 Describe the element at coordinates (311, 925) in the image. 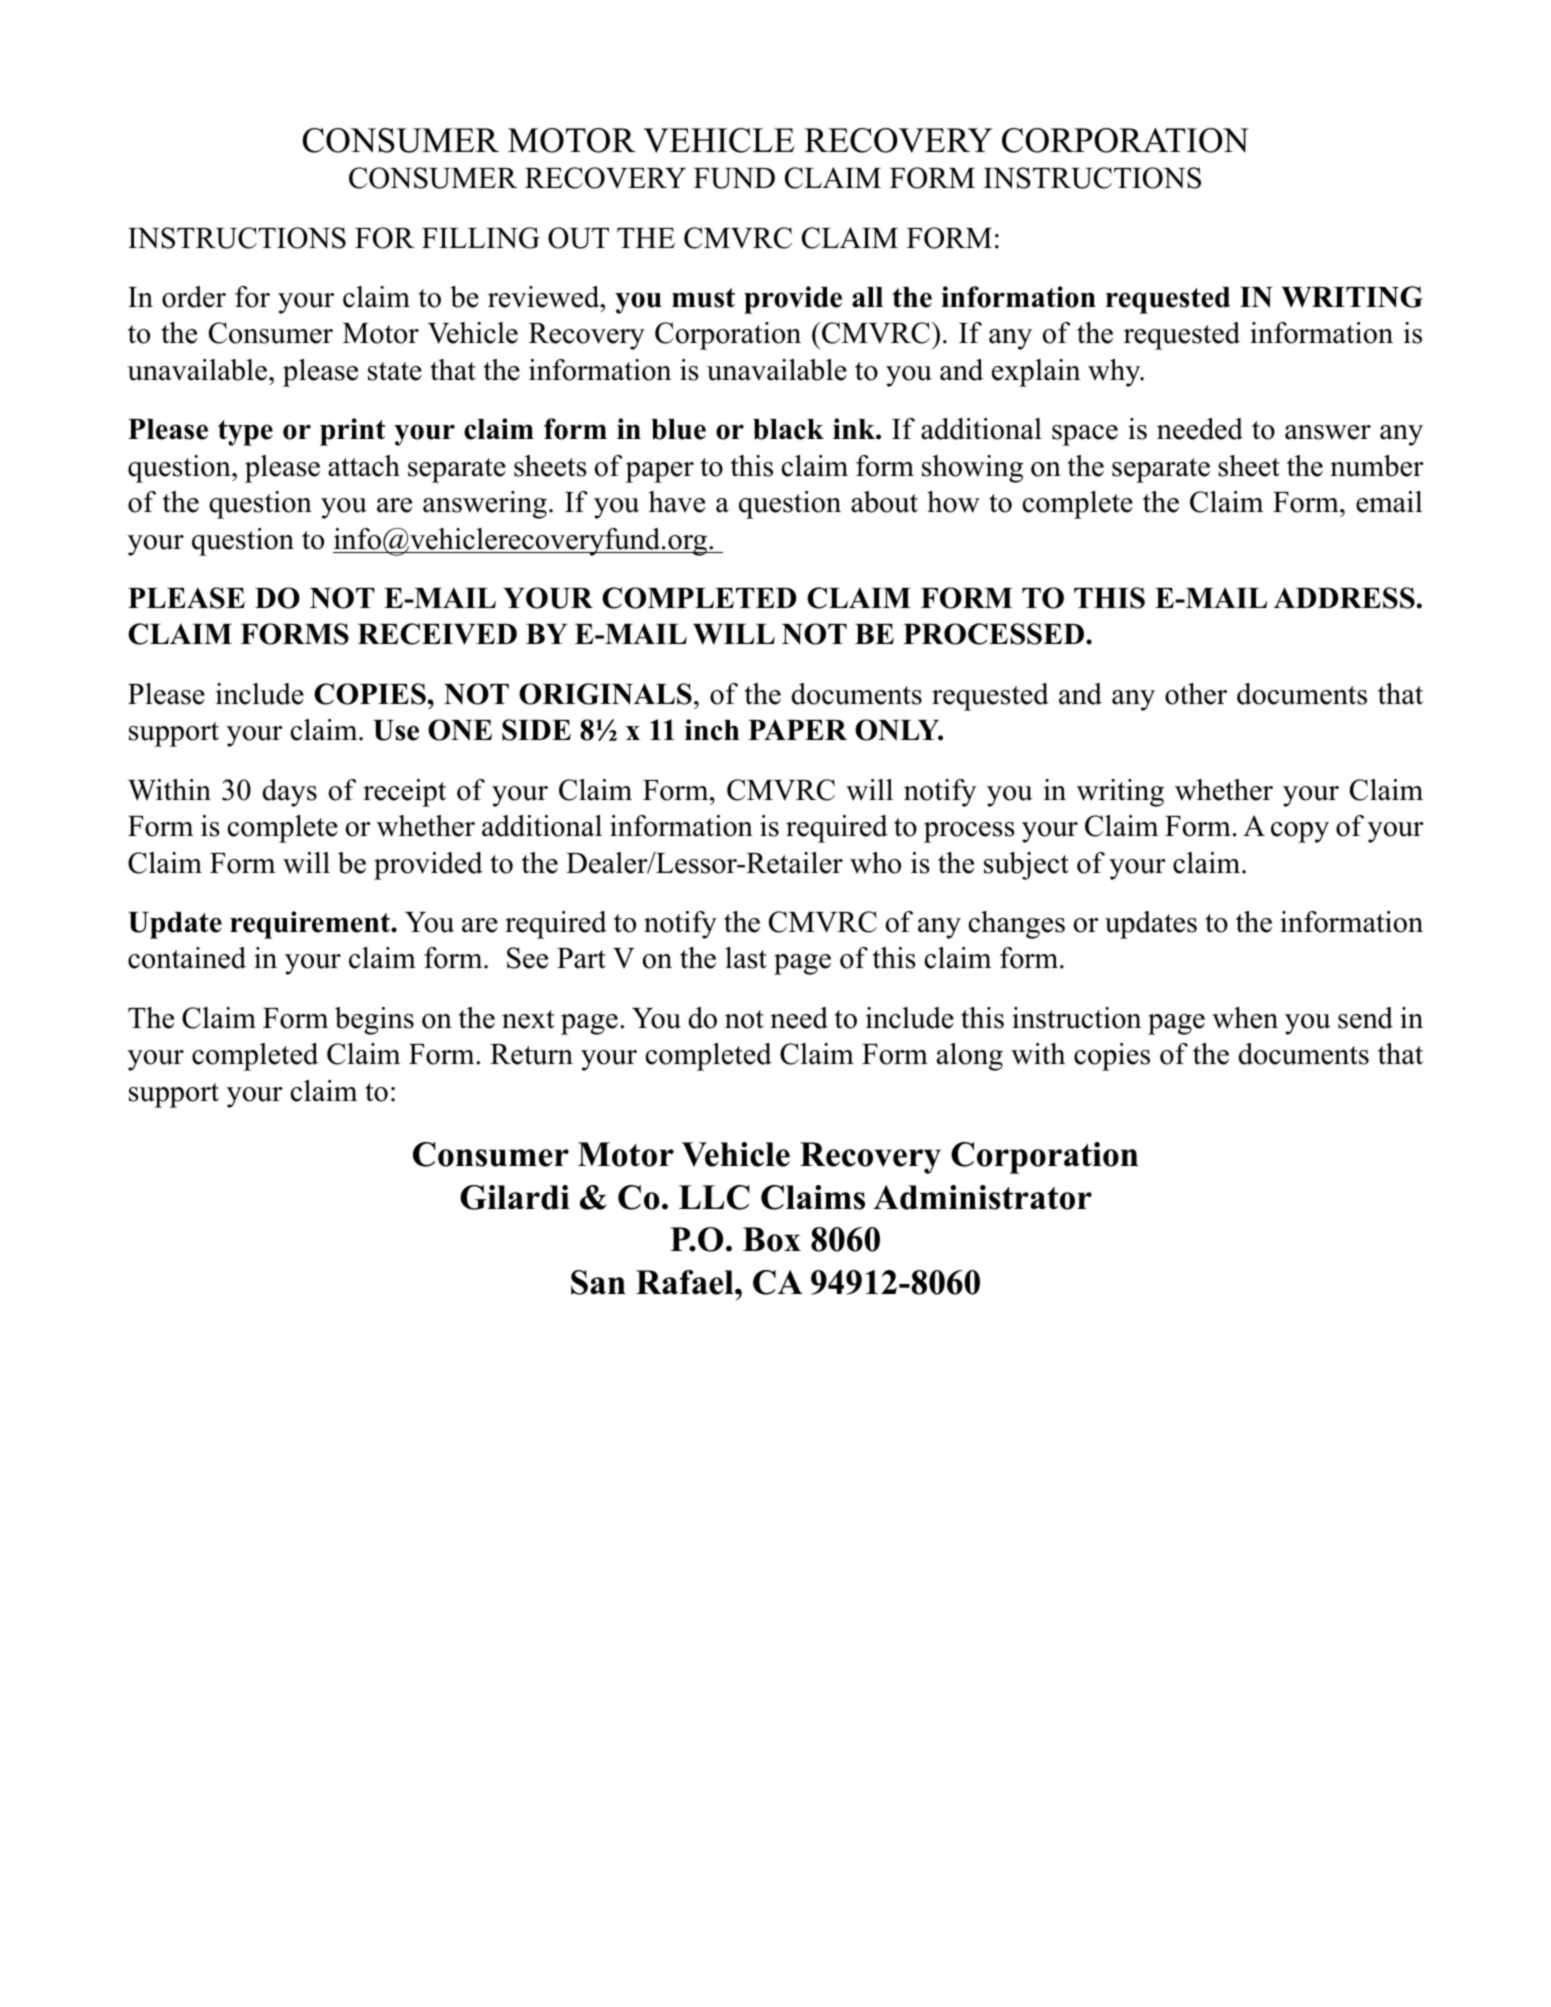

I see `requirement` at that location.
